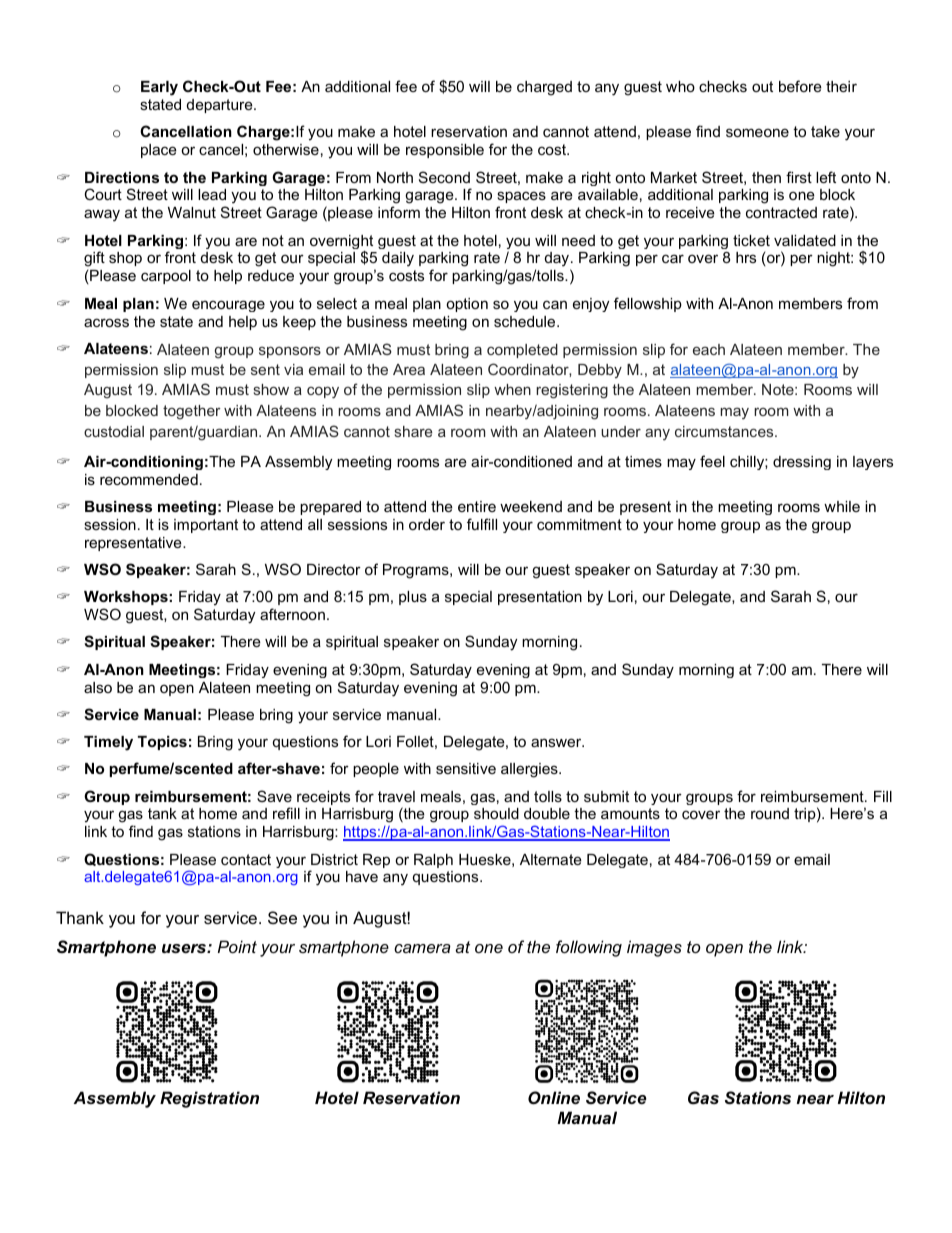  I want to click on responsible, so click(445, 151).
